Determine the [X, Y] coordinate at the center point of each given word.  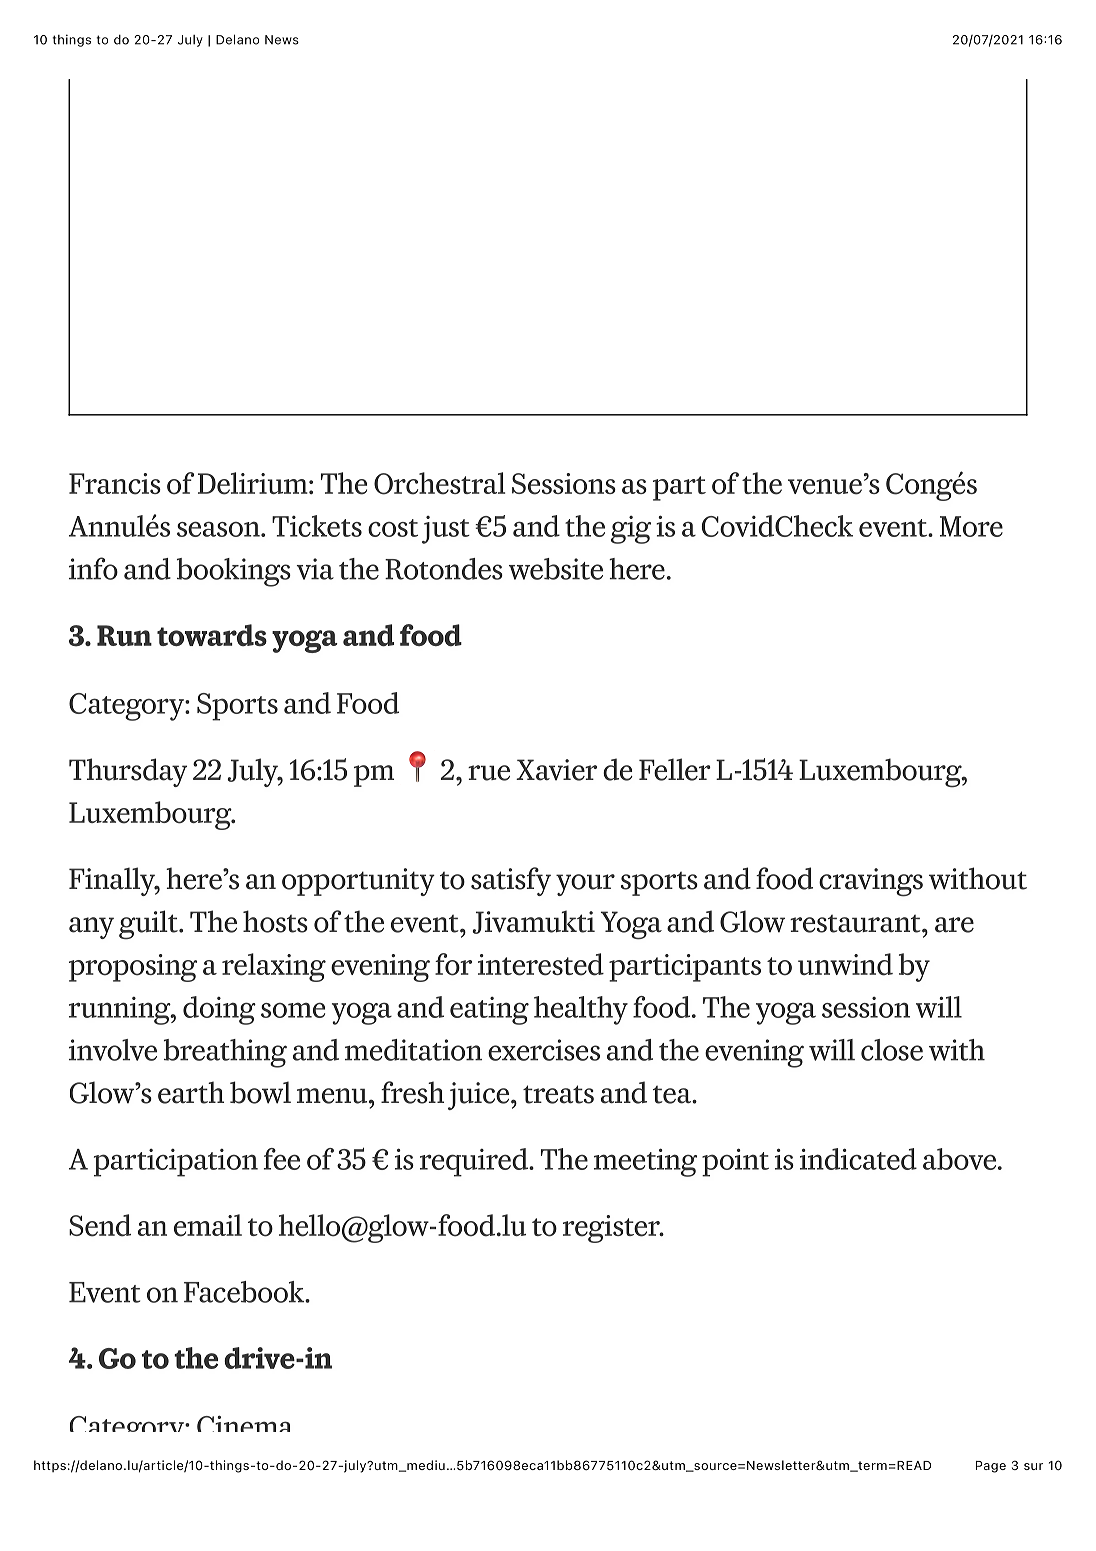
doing [219, 1010]
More [971, 526]
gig [631, 530]
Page [991, 1467]
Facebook [245, 1292]
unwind [845, 964]
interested [541, 964]
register [612, 1229]
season [219, 529]
